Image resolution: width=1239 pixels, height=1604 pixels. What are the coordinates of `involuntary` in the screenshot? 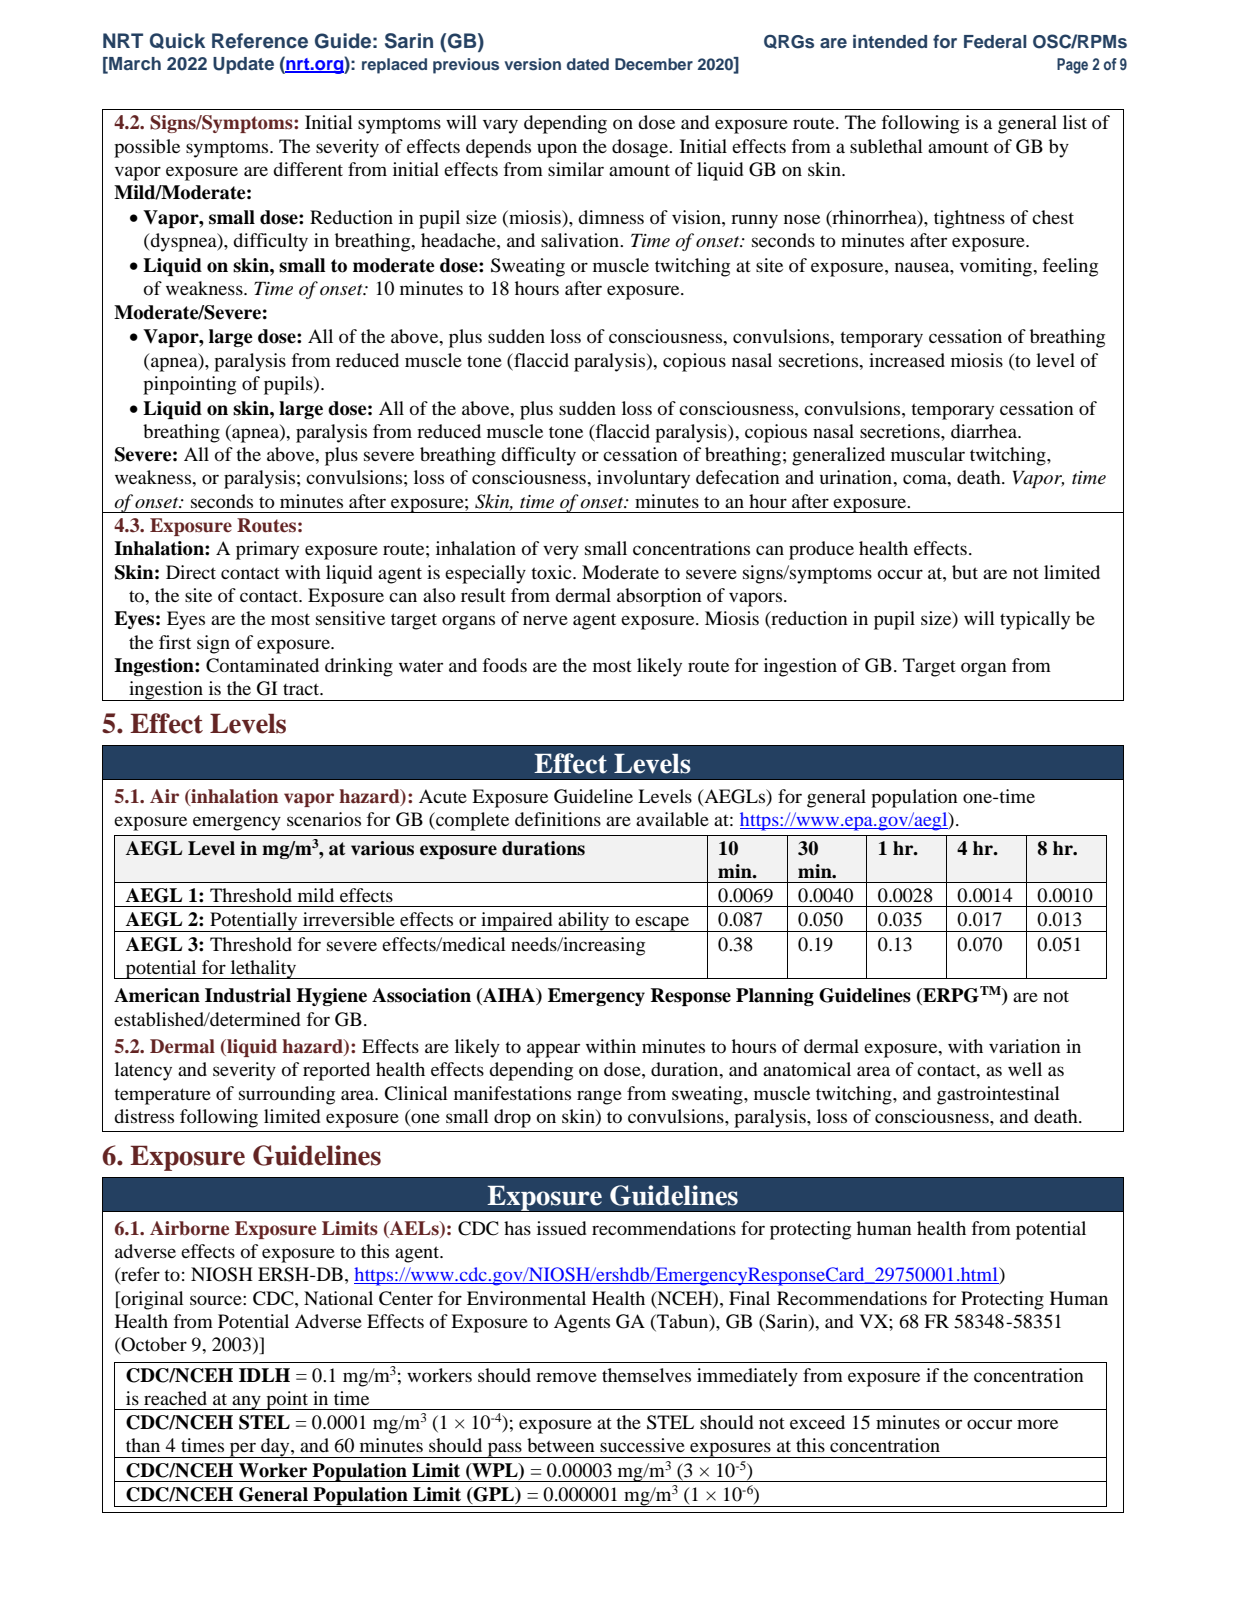 It's located at (643, 479).
